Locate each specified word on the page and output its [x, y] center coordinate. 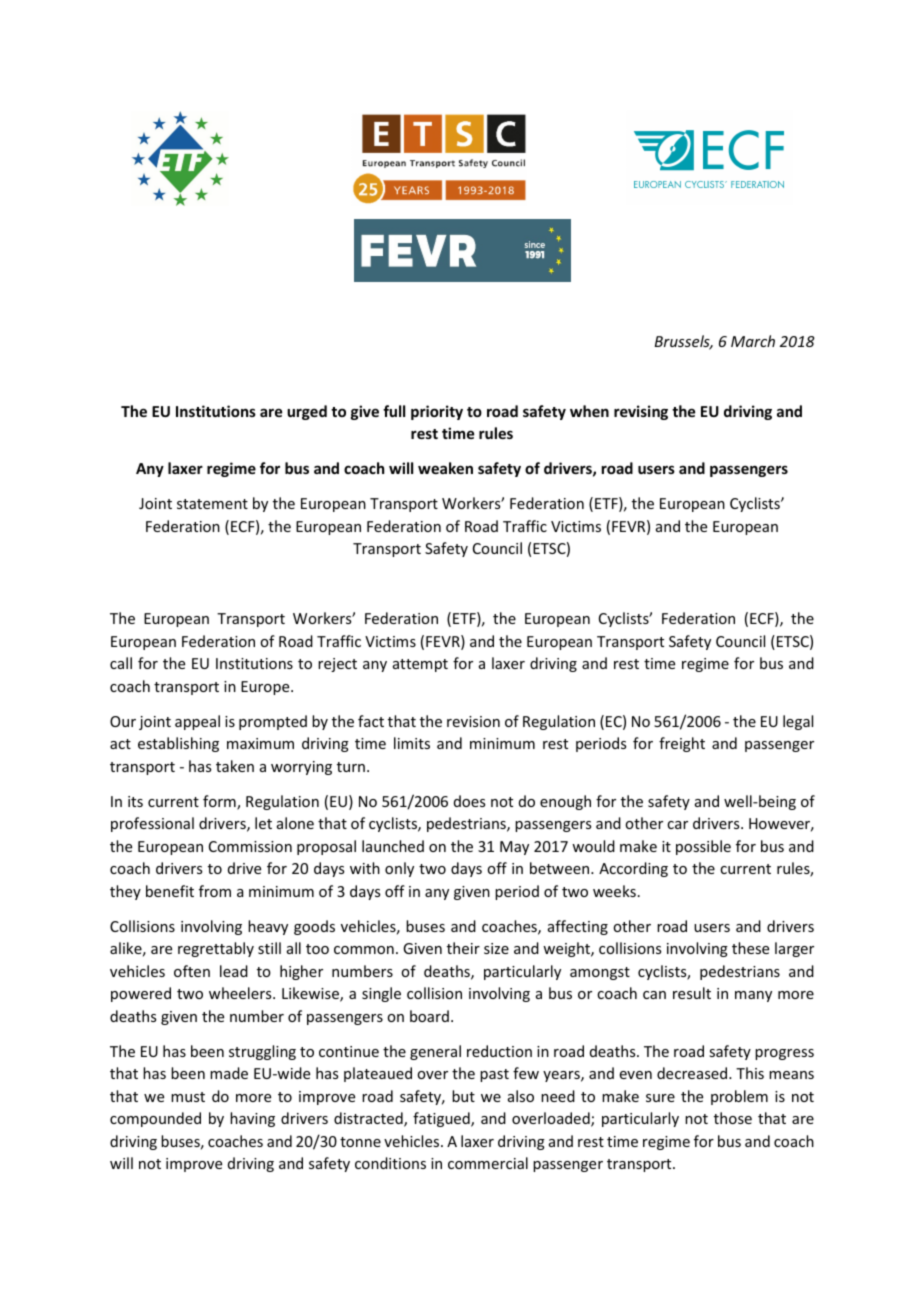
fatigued [442, 1119]
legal [798, 722]
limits [412, 743]
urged [307, 412]
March [753, 341]
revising [641, 412]
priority [437, 412]
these [750, 948]
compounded [155, 1119]
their [463, 948]
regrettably [216, 949]
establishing [178, 744]
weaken [445, 468]
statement [212, 504]
